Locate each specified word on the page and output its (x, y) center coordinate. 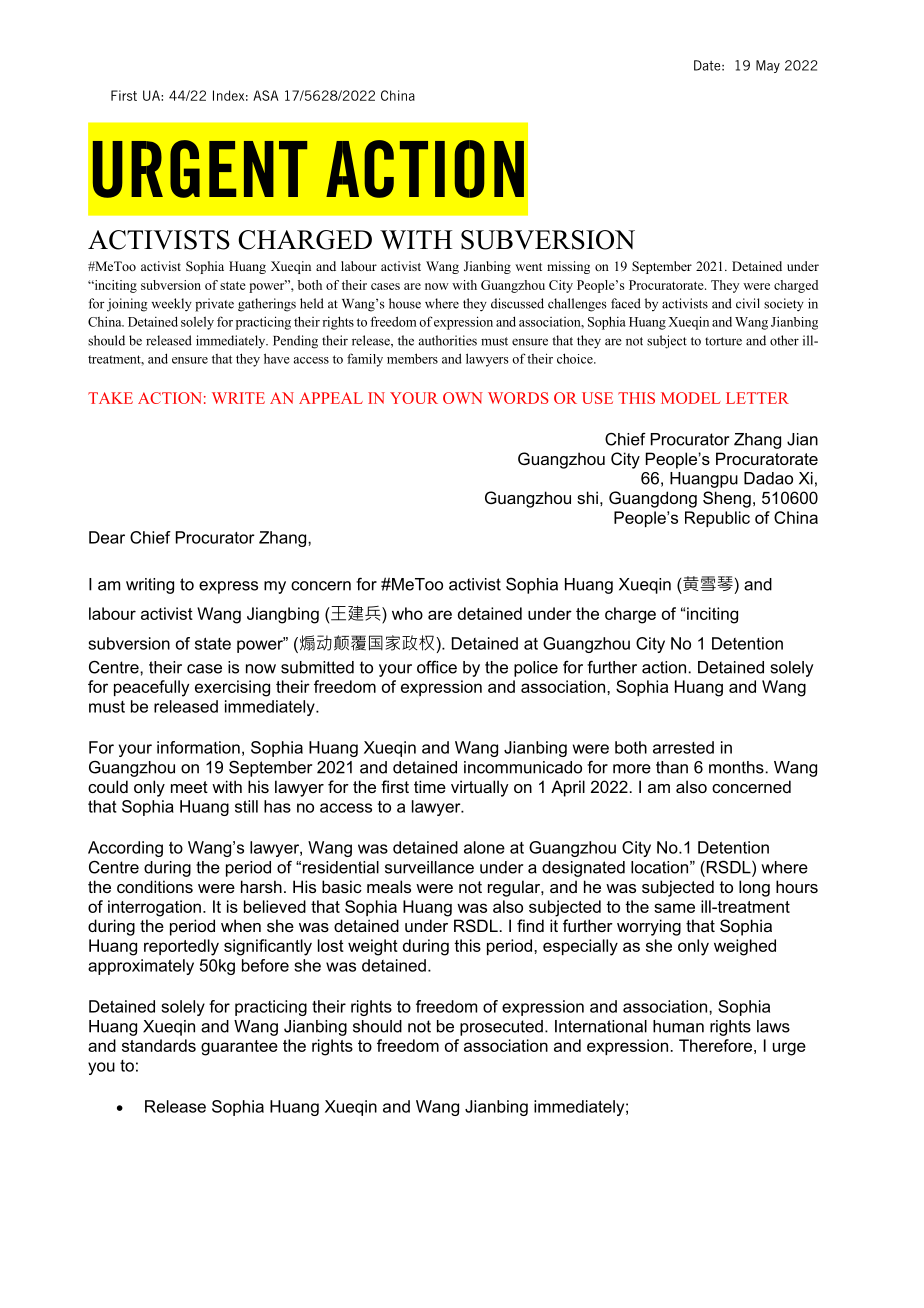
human (678, 1026)
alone (484, 847)
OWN (463, 398)
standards (159, 1045)
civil (748, 303)
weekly (171, 305)
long (754, 888)
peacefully (151, 688)
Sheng (727, 499)
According (125, 849)
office (437, 667)
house (405, 303)
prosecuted (501, 1028)
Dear (107, 537)
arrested (683, 747)
